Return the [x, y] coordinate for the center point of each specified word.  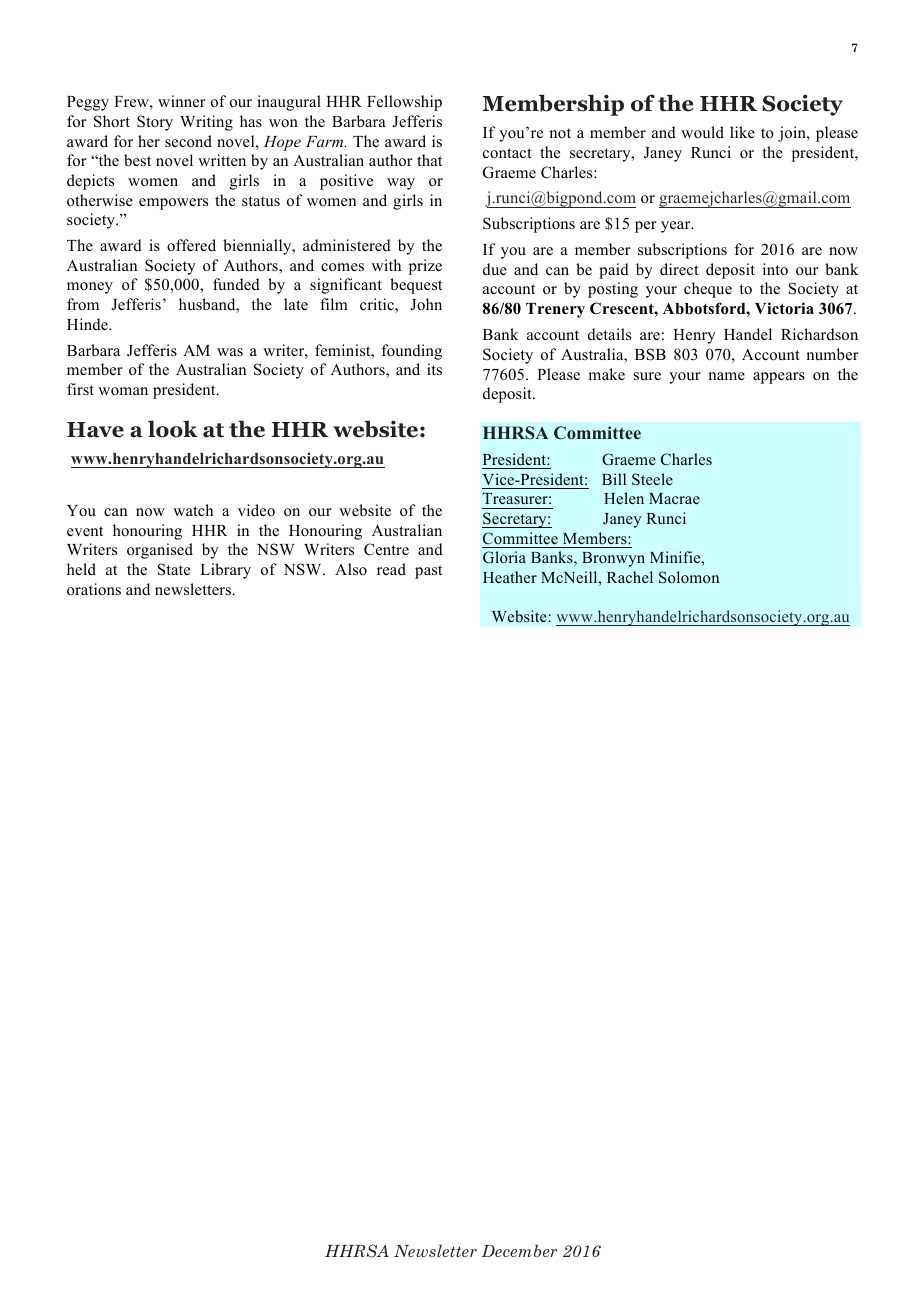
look [173, 429]
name [726, 376]
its [434, 369]
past [428, 572]
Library [225, 571]
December [519, 1250]
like [742, 132]
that [429, 160]
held [81, 569]
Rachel [630, 577]
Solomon [689, 577]
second [188, 141]
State [174, 569]
